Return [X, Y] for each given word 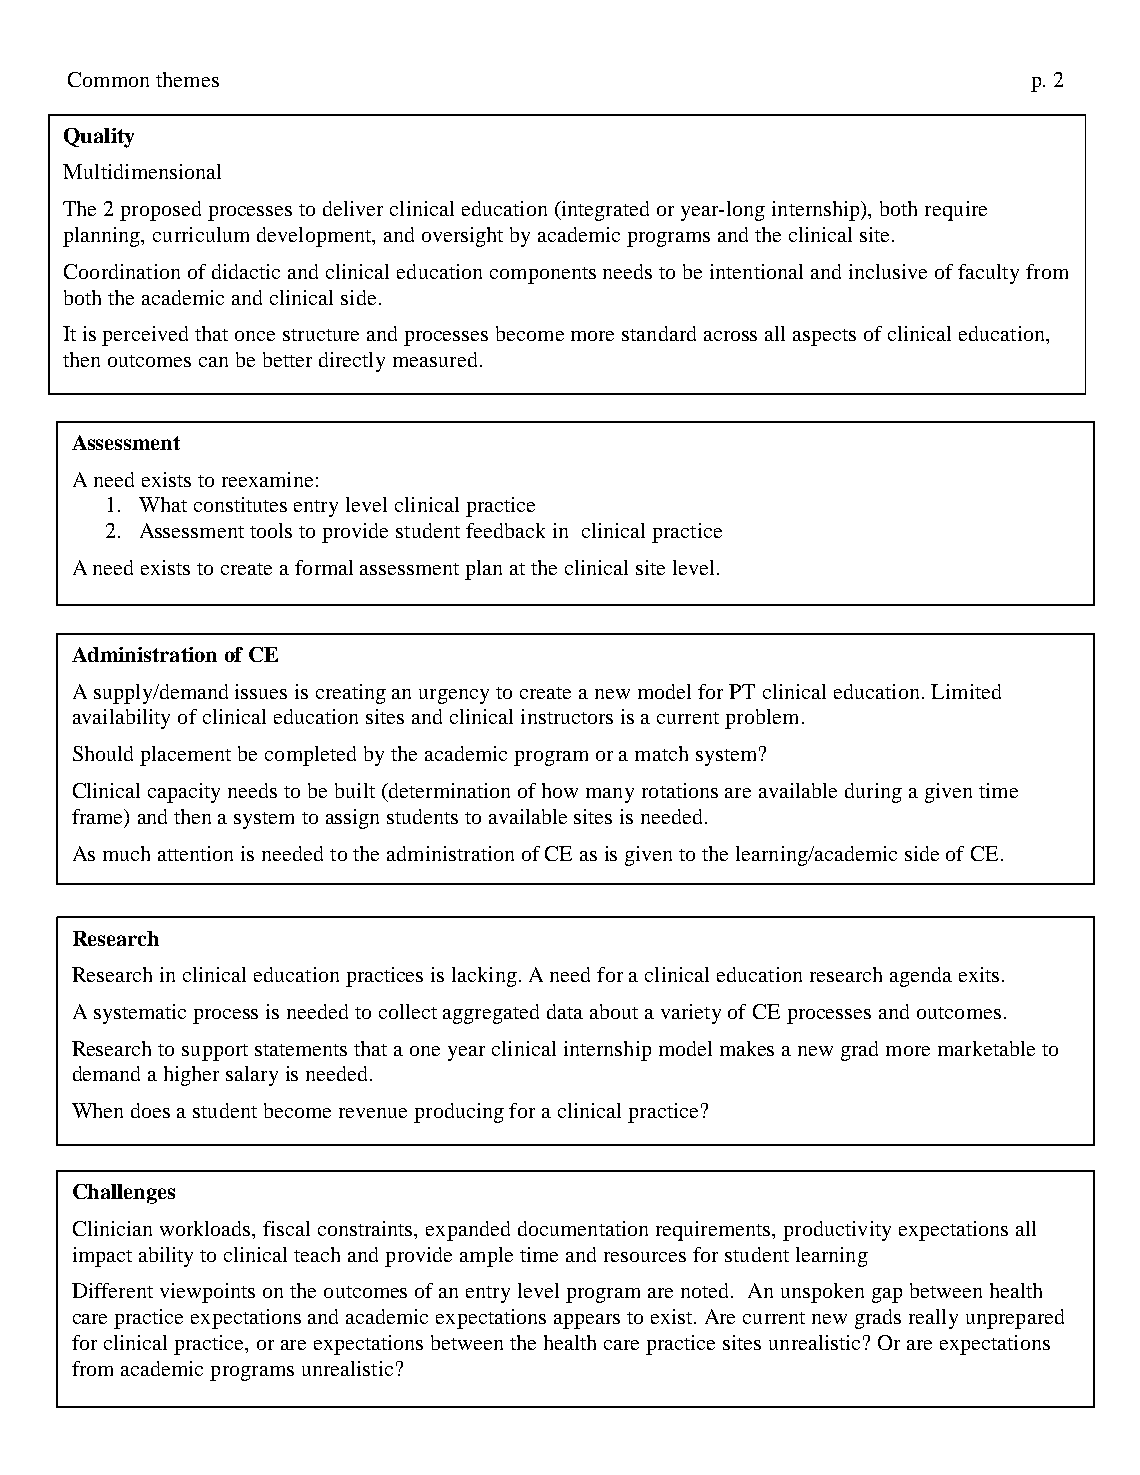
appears [587, 1321]
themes [187, 79]
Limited [966, 691]
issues [261, 691]
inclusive [888, 271]
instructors [567, 716]
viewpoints [207, 1293]
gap [887, 1295]
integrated [604, 211]
